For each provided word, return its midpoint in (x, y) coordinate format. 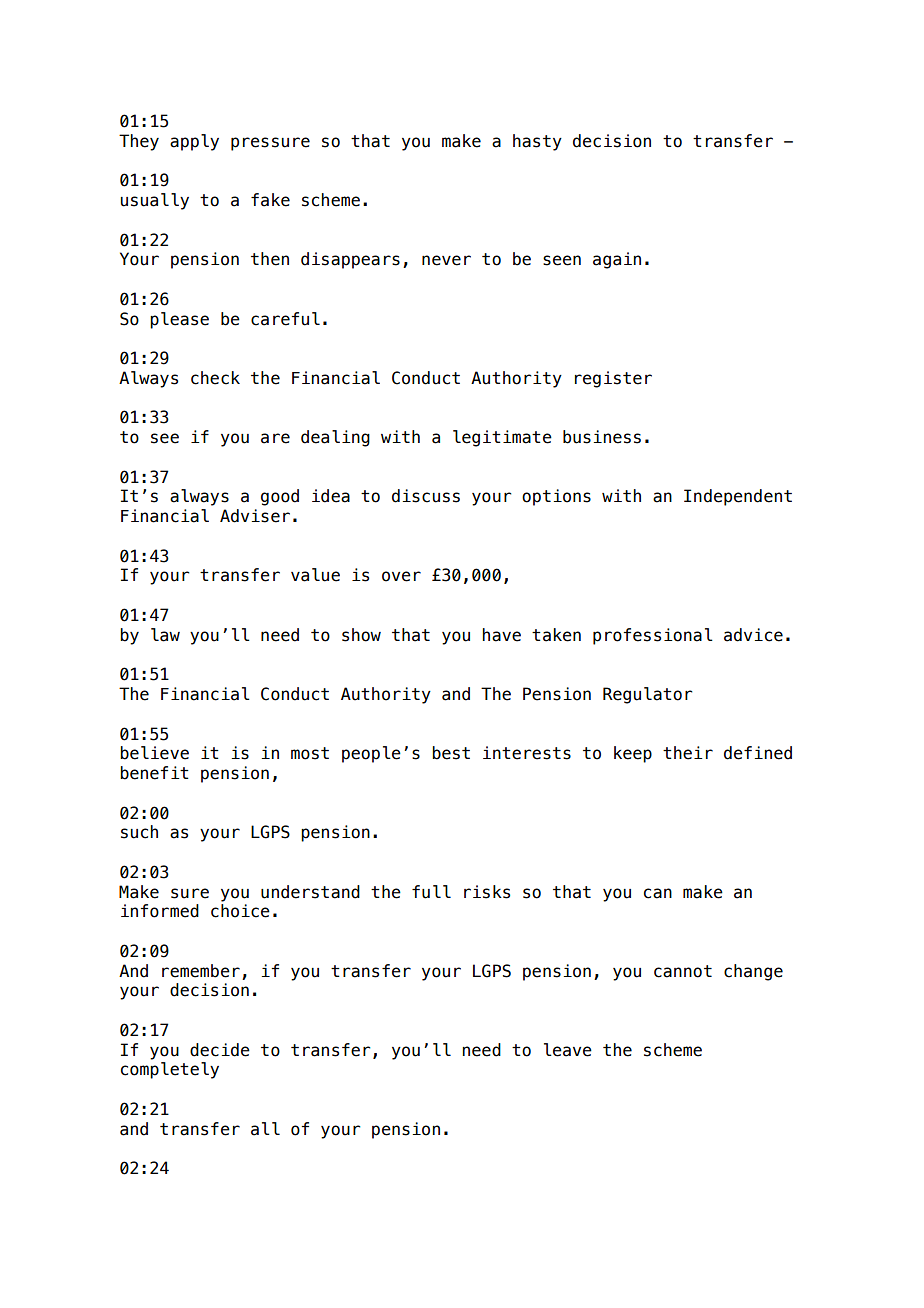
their (688, 753)
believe (154, 753)
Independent (738, 497)
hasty (537, 142)
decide (220, 1050)
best (451, 753)
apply (194, 142)
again (617, 260)
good (280, 497)
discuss (426, 496)
